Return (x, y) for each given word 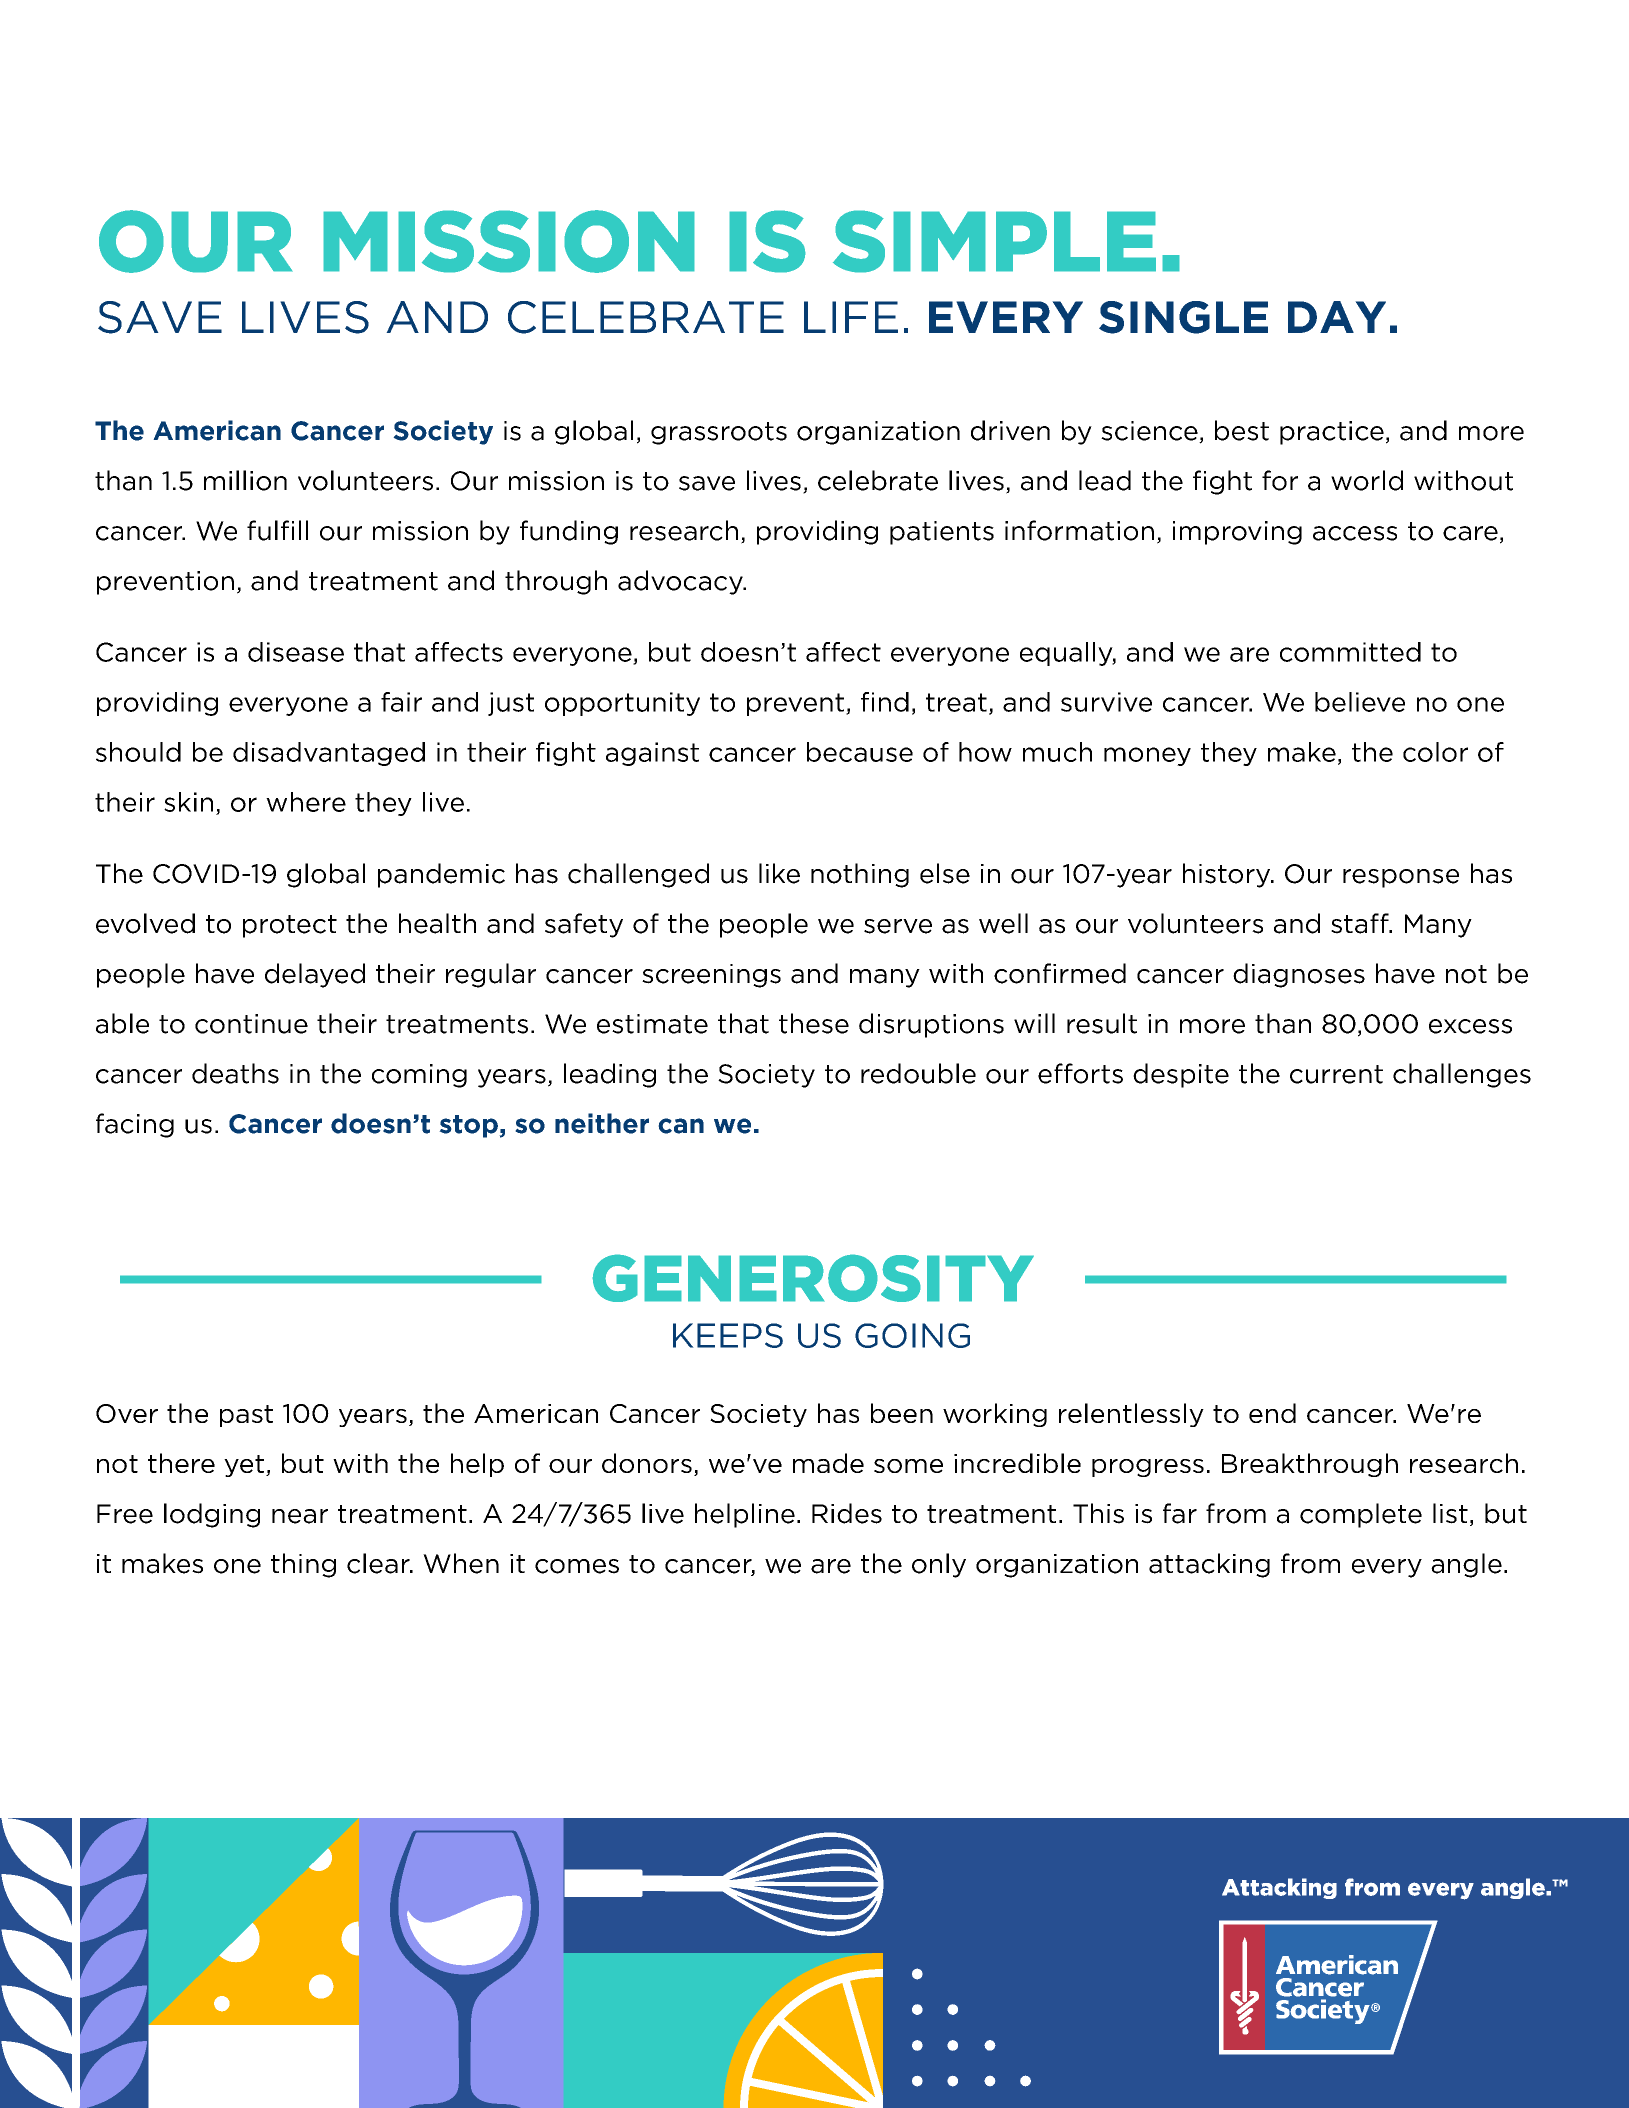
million (245, 480)
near (300, 1516)
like (779, 873)
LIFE (851, 317)
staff (1361, 923)
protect (290, 926)
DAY (1337, 317)
